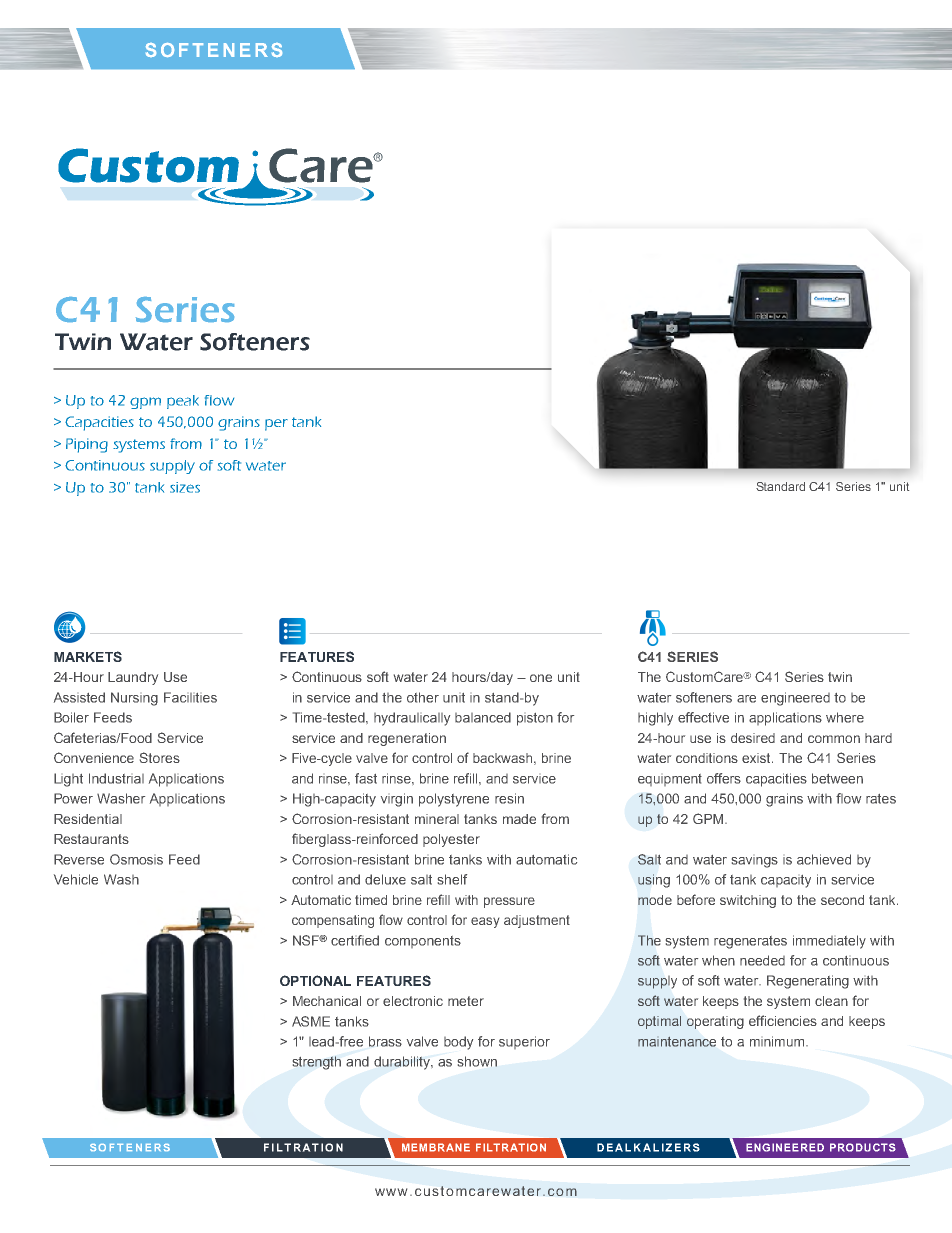 This page has width=952, height=1233. What do you see at coordinates (757, 758) in the page?
I see `exist` at bounding box center [757, 758].
